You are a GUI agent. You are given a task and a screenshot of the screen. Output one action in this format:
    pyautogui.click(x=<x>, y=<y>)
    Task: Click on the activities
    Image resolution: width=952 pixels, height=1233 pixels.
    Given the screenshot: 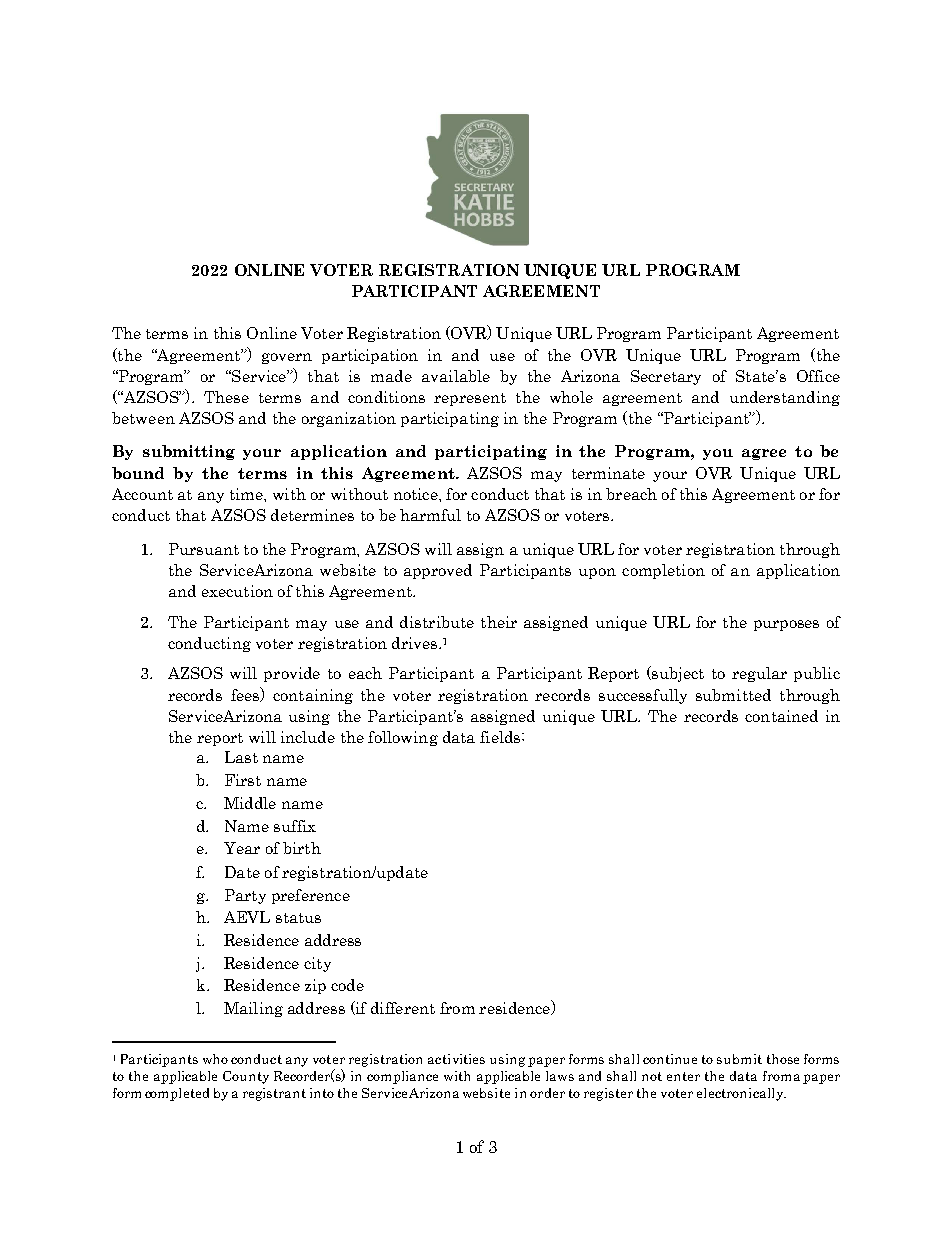 What is the action you would take?
    pyautogui.click(x=456, y=1059)
